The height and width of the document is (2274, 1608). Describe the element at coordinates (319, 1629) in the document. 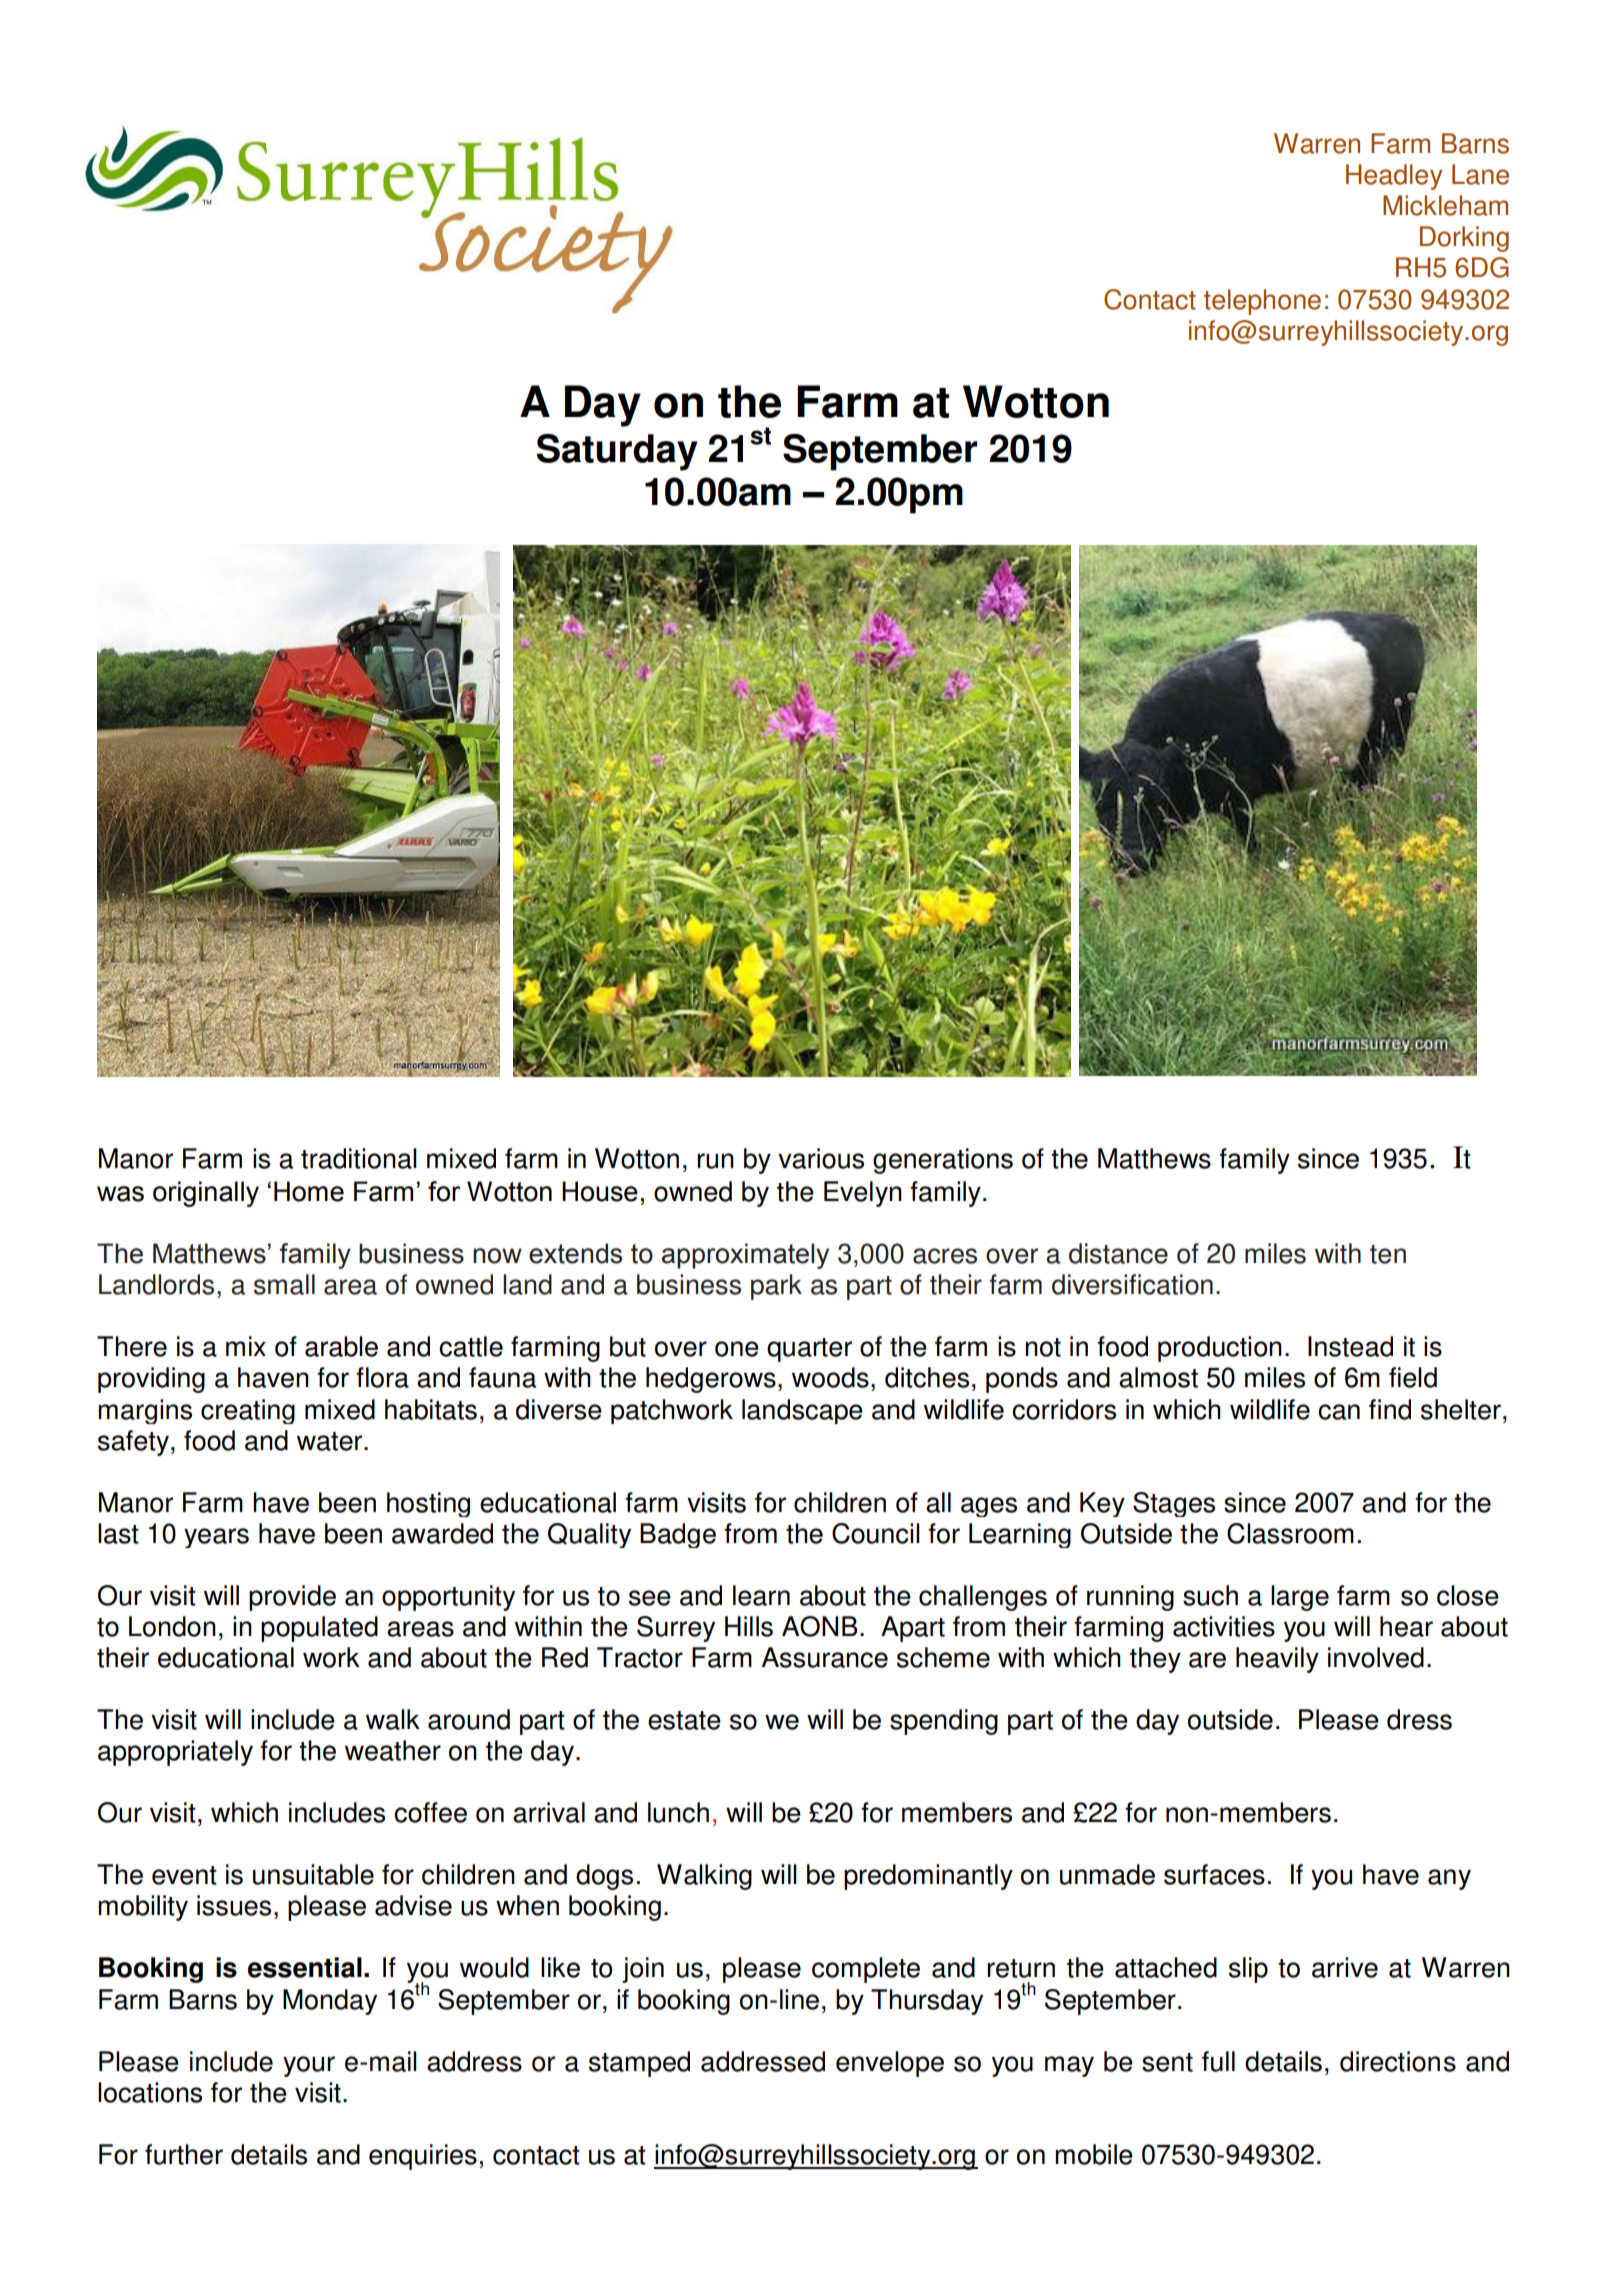

I see `populated` at that location.
